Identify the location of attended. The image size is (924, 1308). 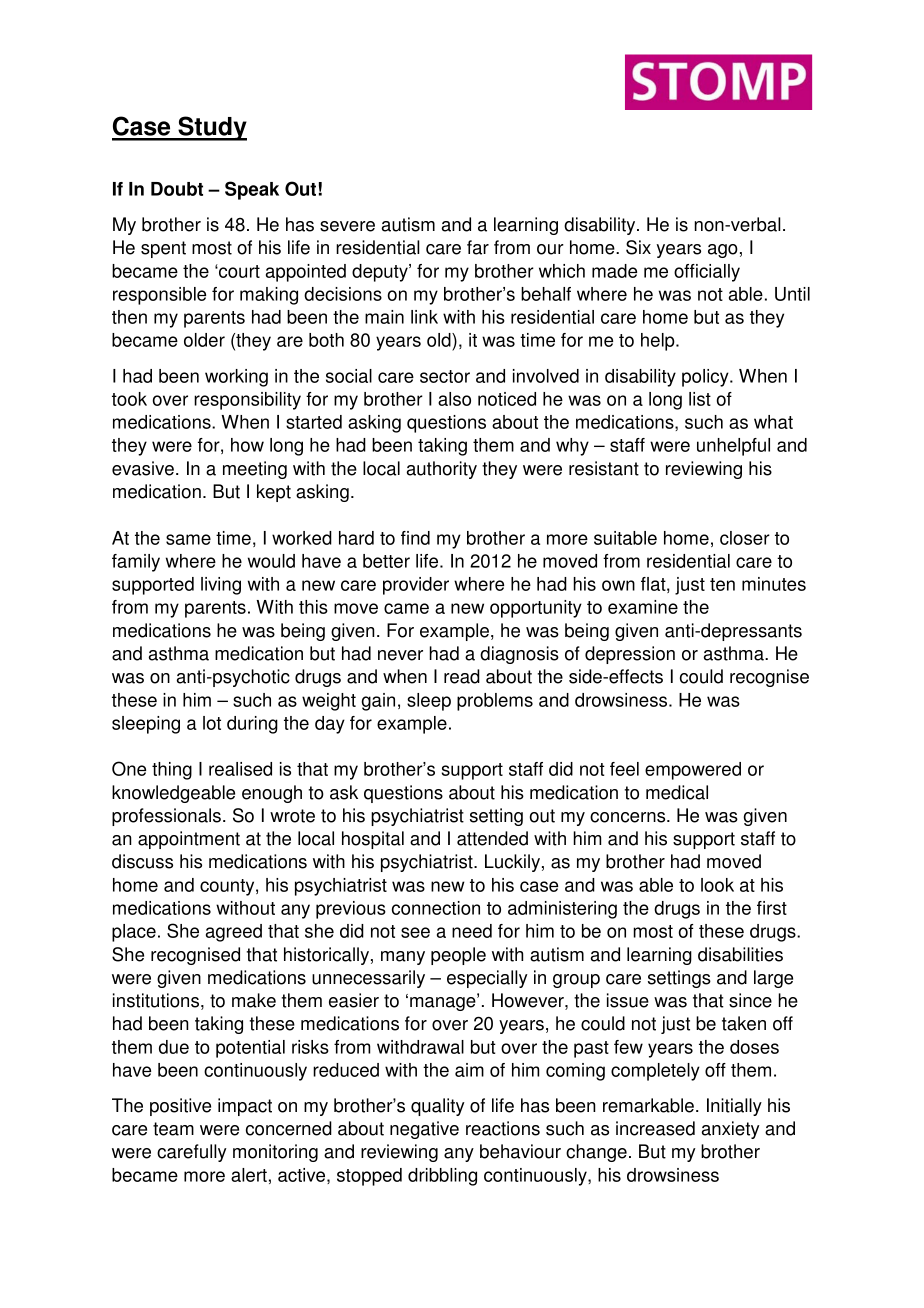
(492, 838).
